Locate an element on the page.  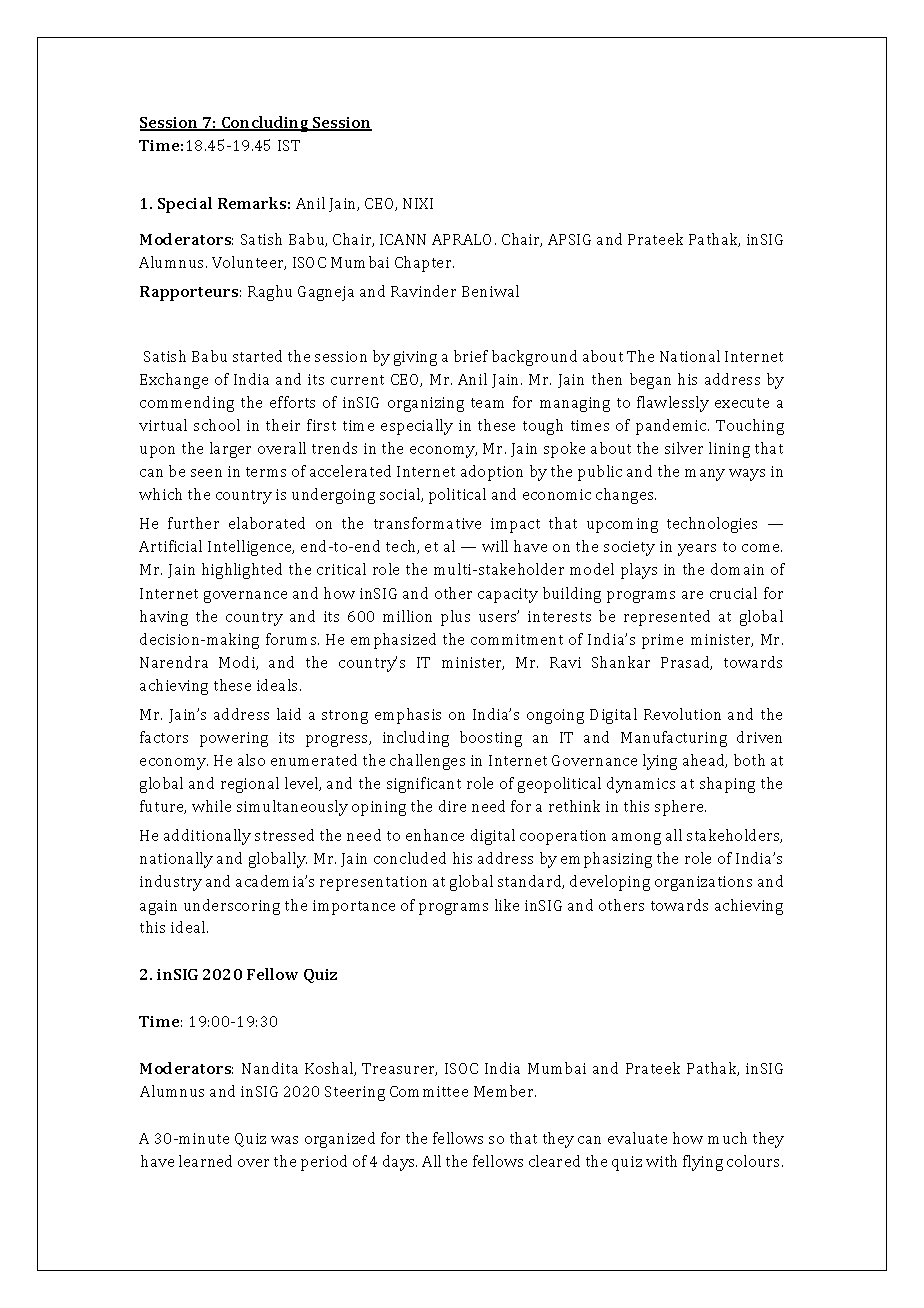
ICANN is located at coordinates (403, 239).
